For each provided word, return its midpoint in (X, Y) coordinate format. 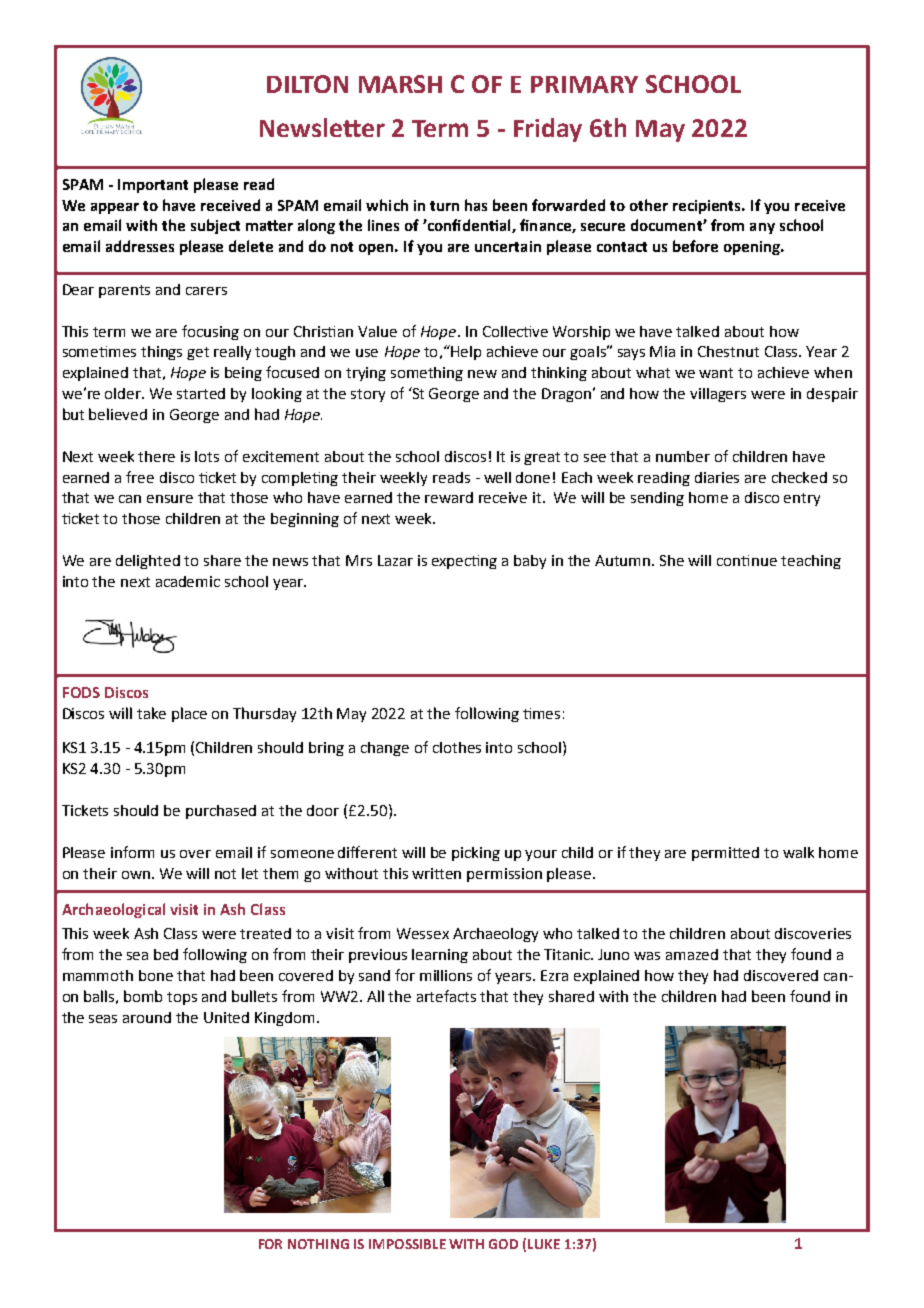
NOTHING (318, 1244)
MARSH (400, 84)
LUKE (544, 1244)
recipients (708, 207)
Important (153, 186)
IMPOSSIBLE (407, 1244)
